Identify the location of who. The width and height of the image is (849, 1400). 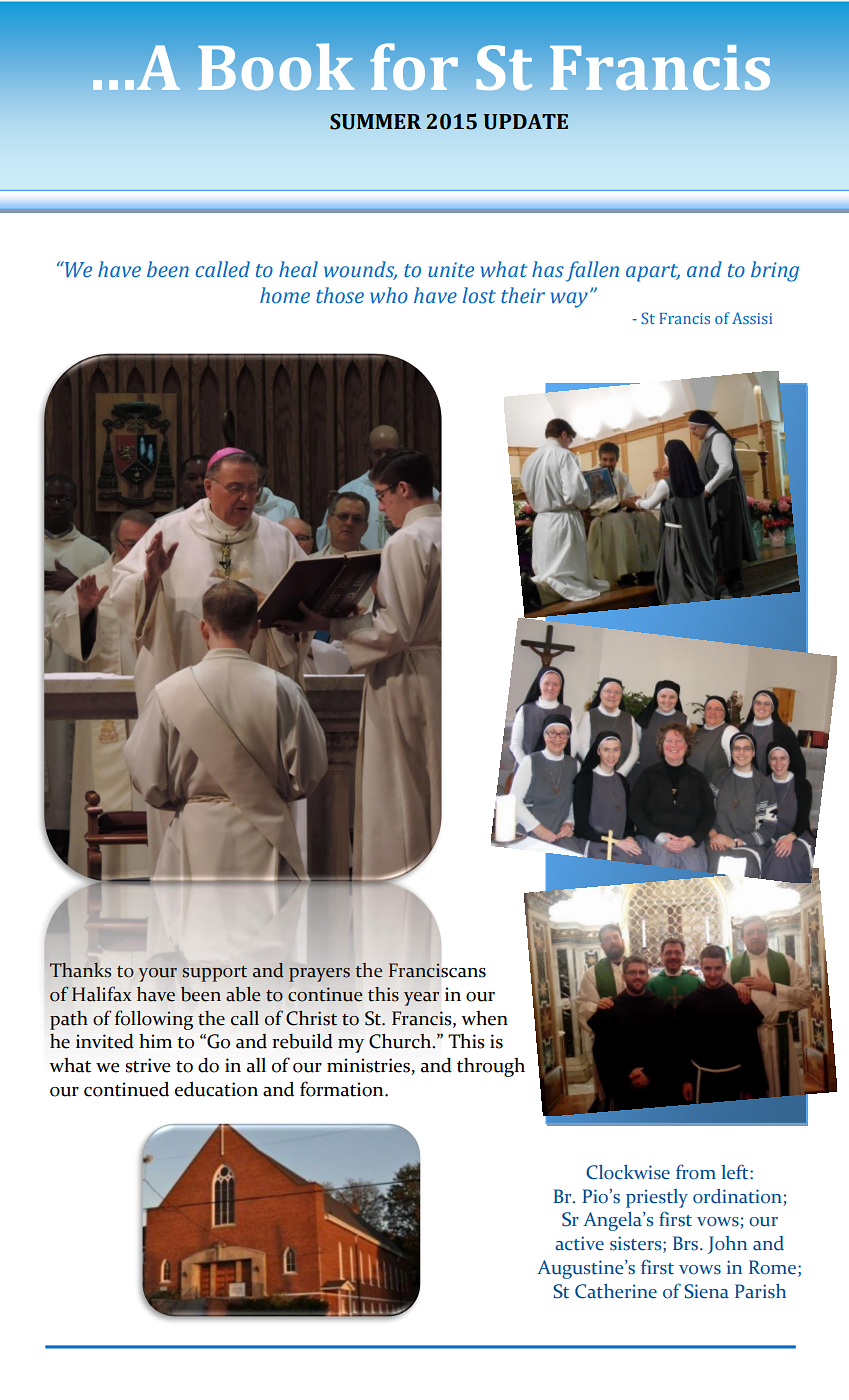
(389, 295).
